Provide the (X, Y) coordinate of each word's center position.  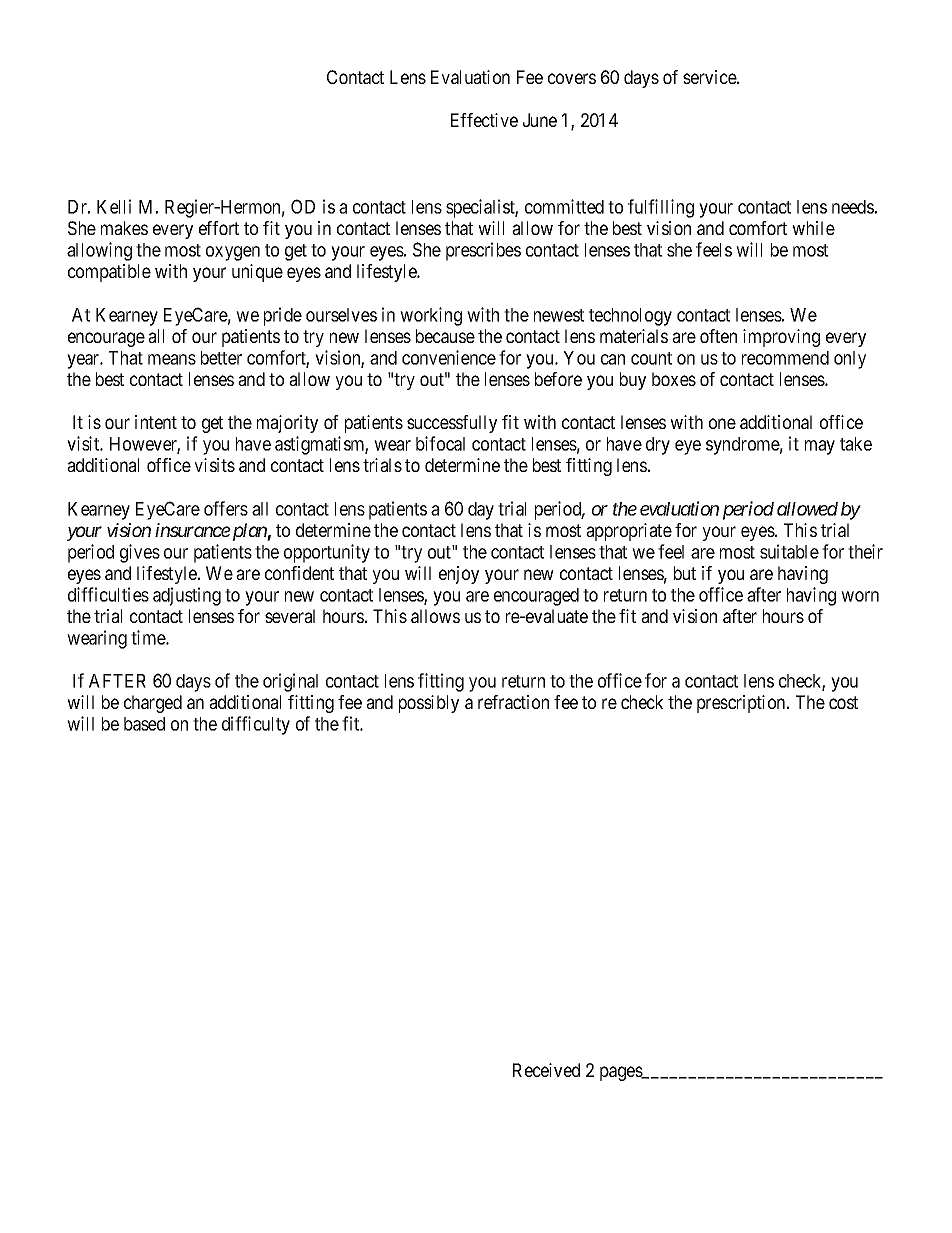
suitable (789, 551)
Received (546, 1070)
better (221, 358)
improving (781, 338)
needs (853, 207)
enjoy (459, 575)
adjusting (187, 596)
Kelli (114, 206)
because (445, 336)
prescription (742, 704)
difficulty (256, 725)
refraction (513, 702)
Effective (484, 120)
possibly (429, 704)
